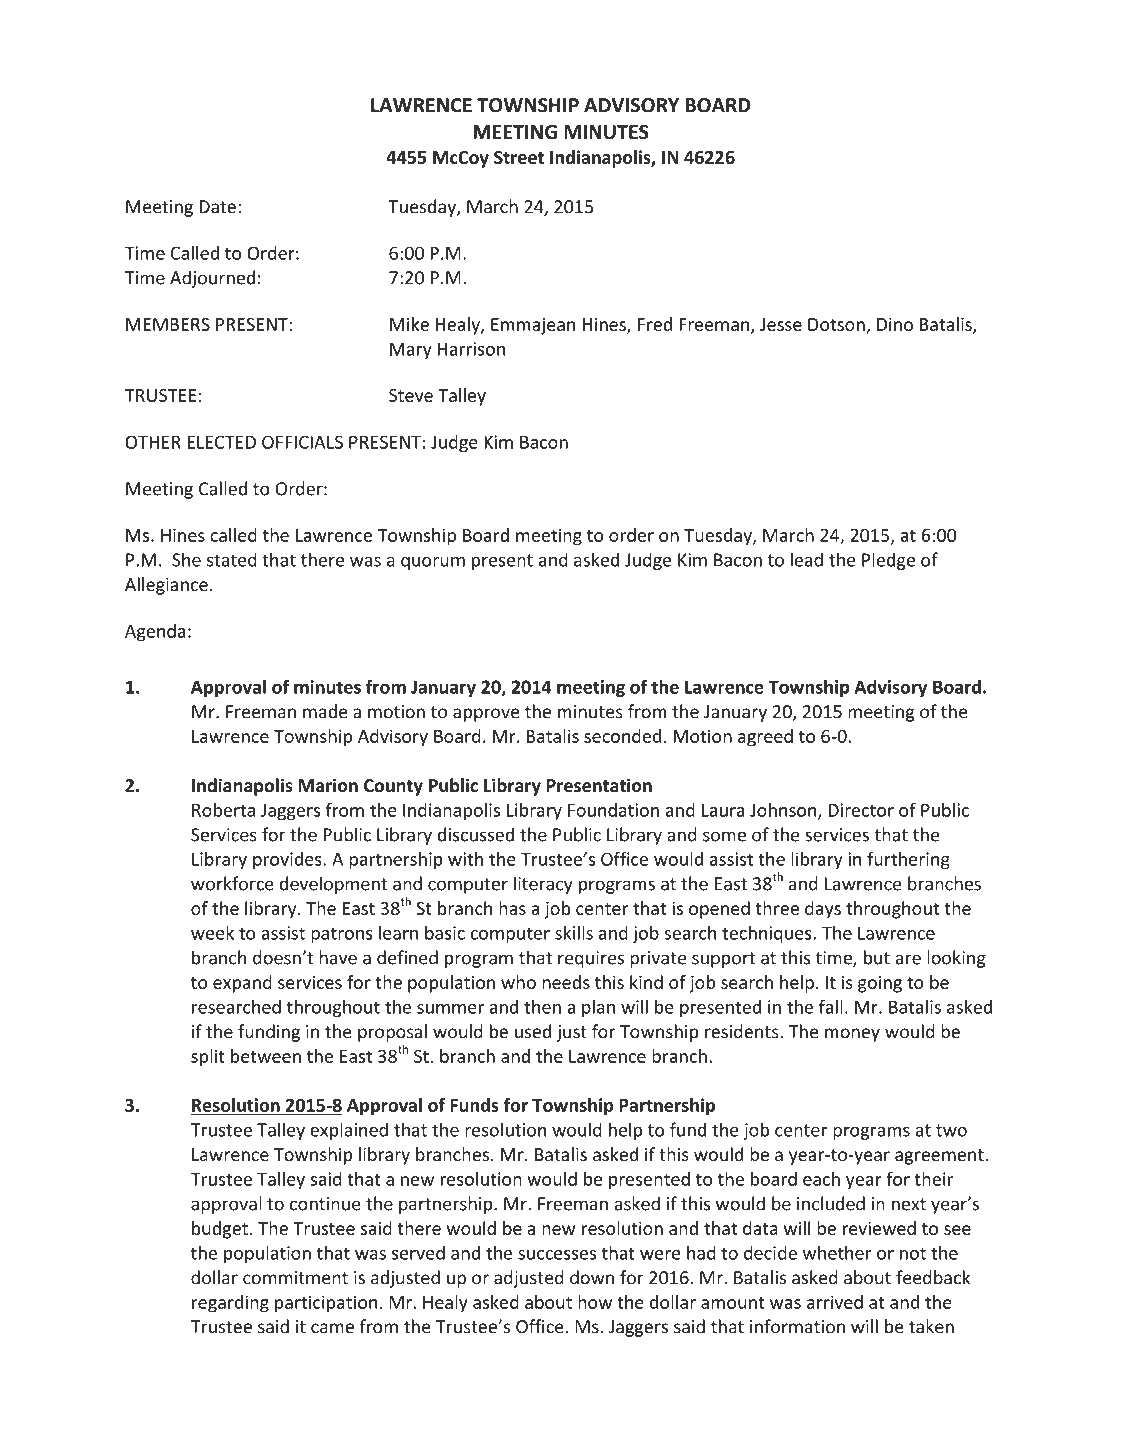 This screenshot has height=1451, width=1121. Describe the element at coordinates (595, 1302) in the screenshot. I see `how` at that location.
